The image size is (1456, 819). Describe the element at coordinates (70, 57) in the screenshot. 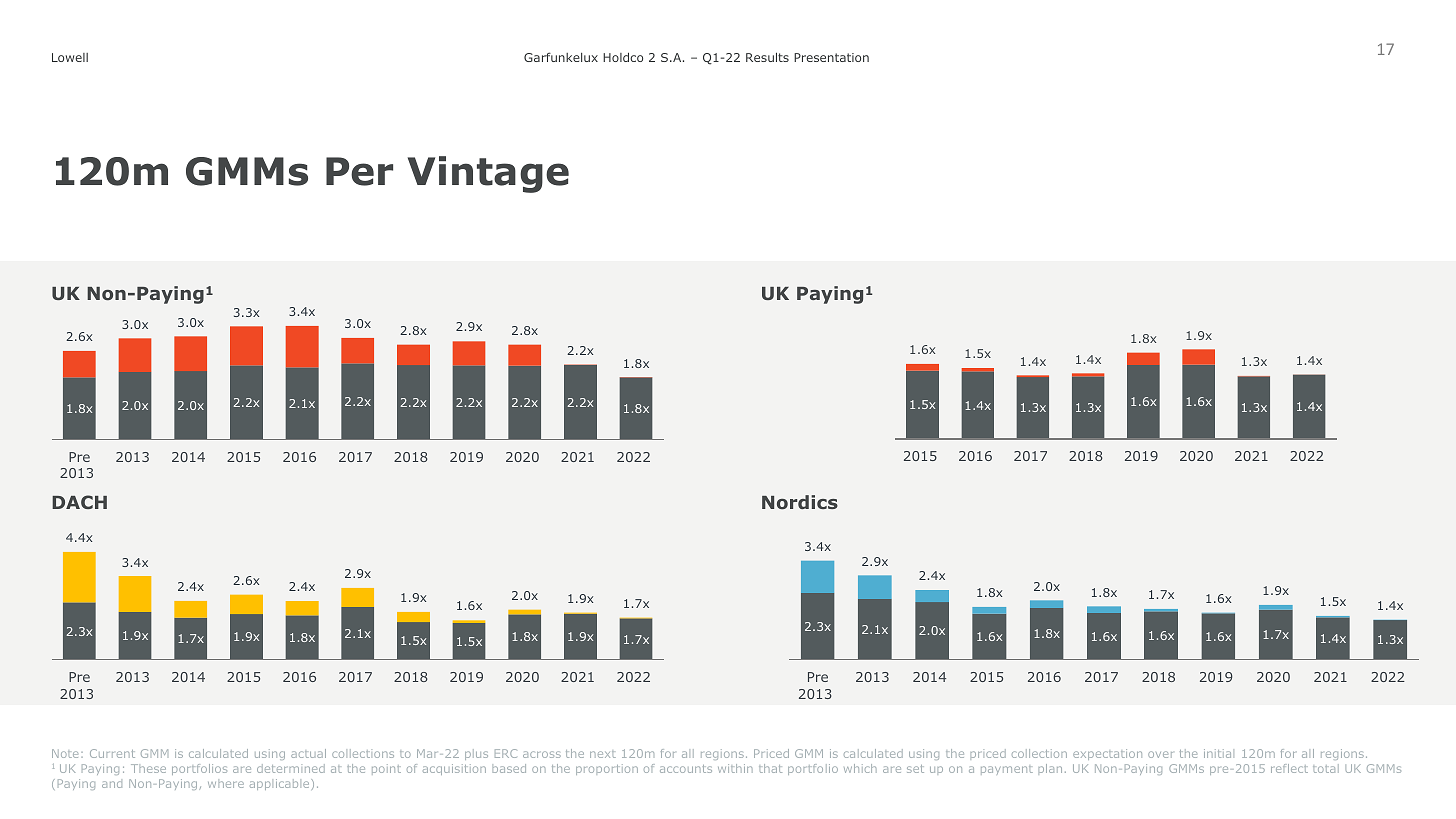

I see `Lowell` at that location.
